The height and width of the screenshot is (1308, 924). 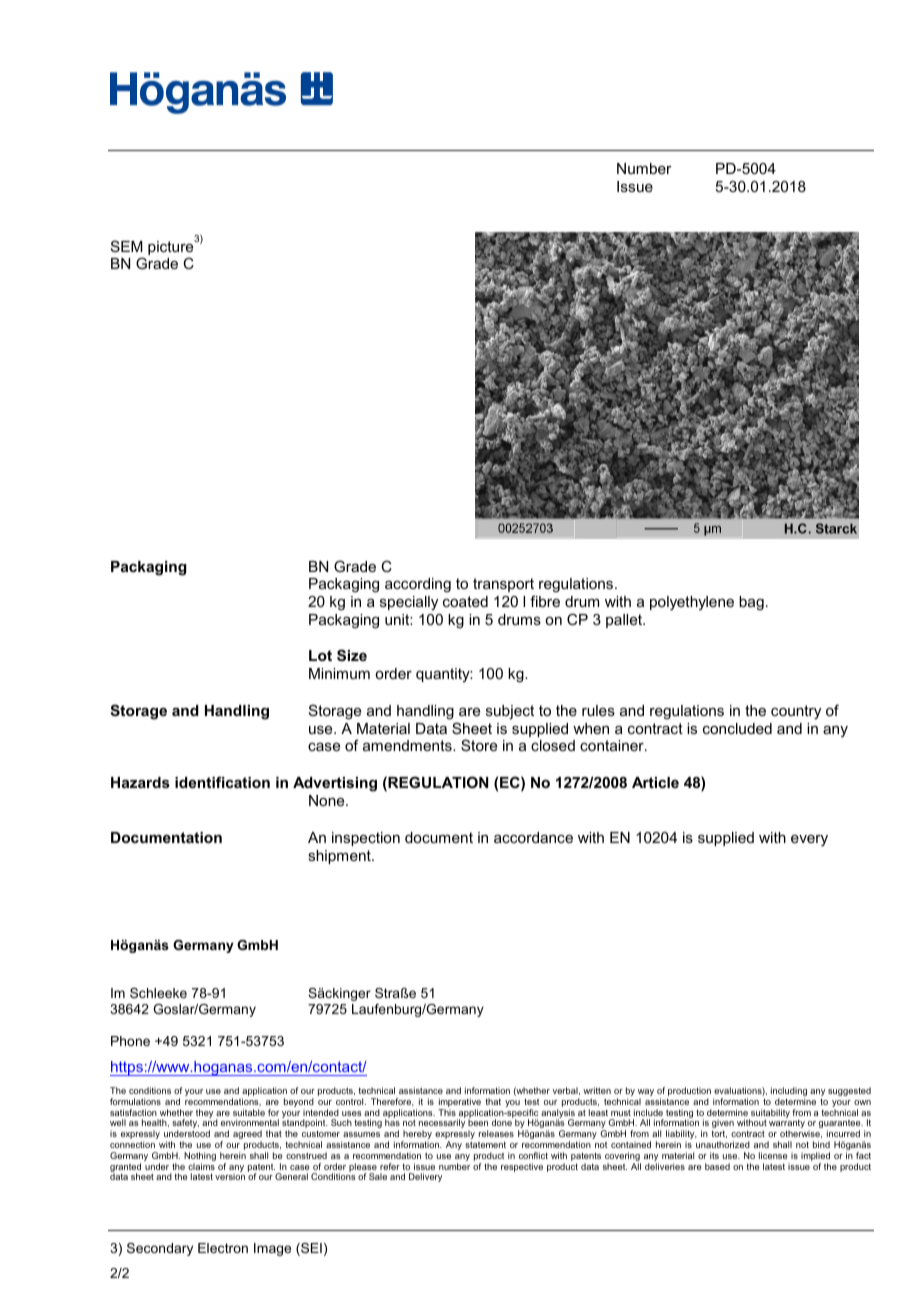 I want to click on respective, so click(x=522, y=1167).
